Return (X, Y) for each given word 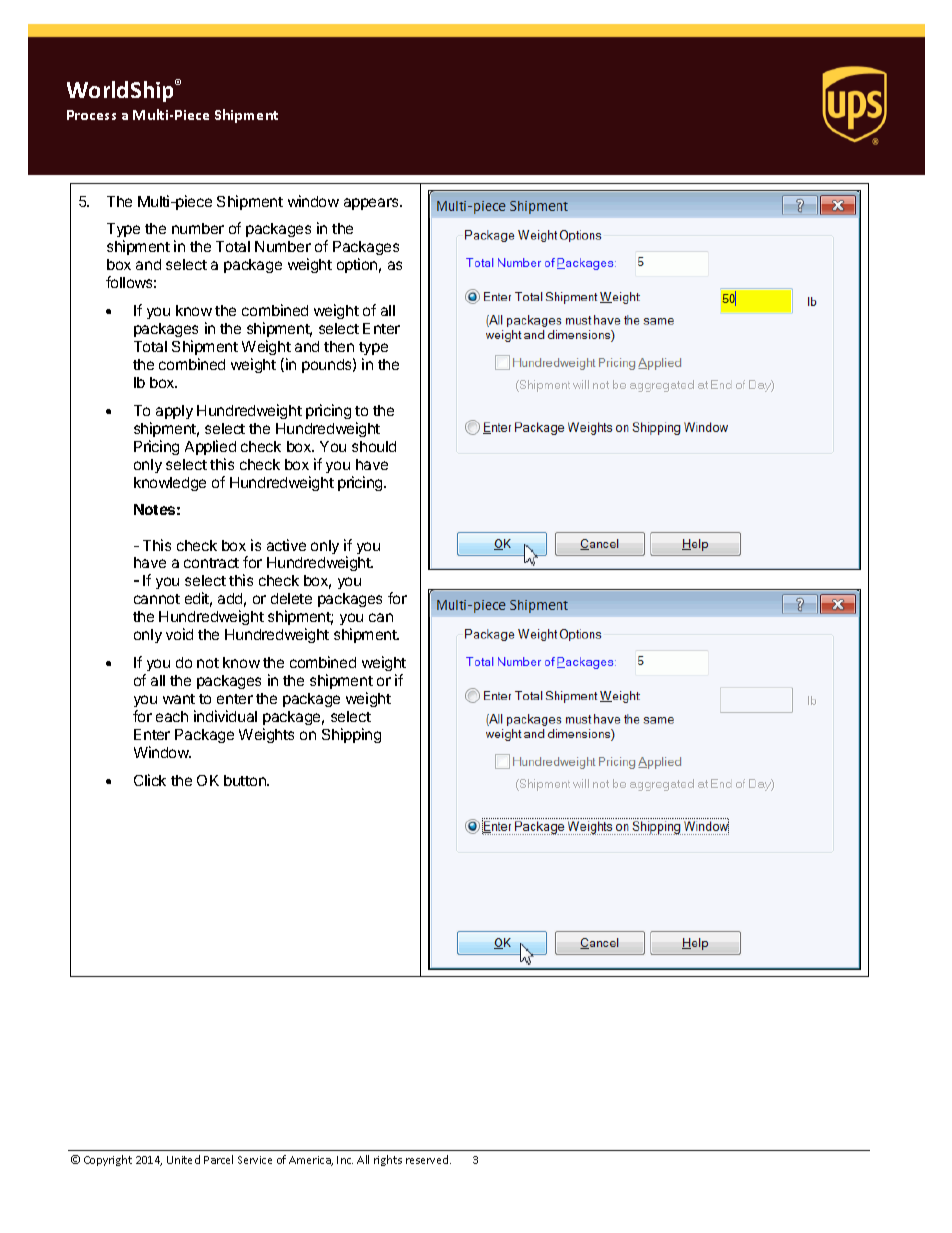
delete (291, 598)
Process (91, 115)
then (339, 346)
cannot (157, 599)
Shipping (351, 735)
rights (388, 1160)
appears (372, 204)
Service (255, 1160)
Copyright (108, 1160)
